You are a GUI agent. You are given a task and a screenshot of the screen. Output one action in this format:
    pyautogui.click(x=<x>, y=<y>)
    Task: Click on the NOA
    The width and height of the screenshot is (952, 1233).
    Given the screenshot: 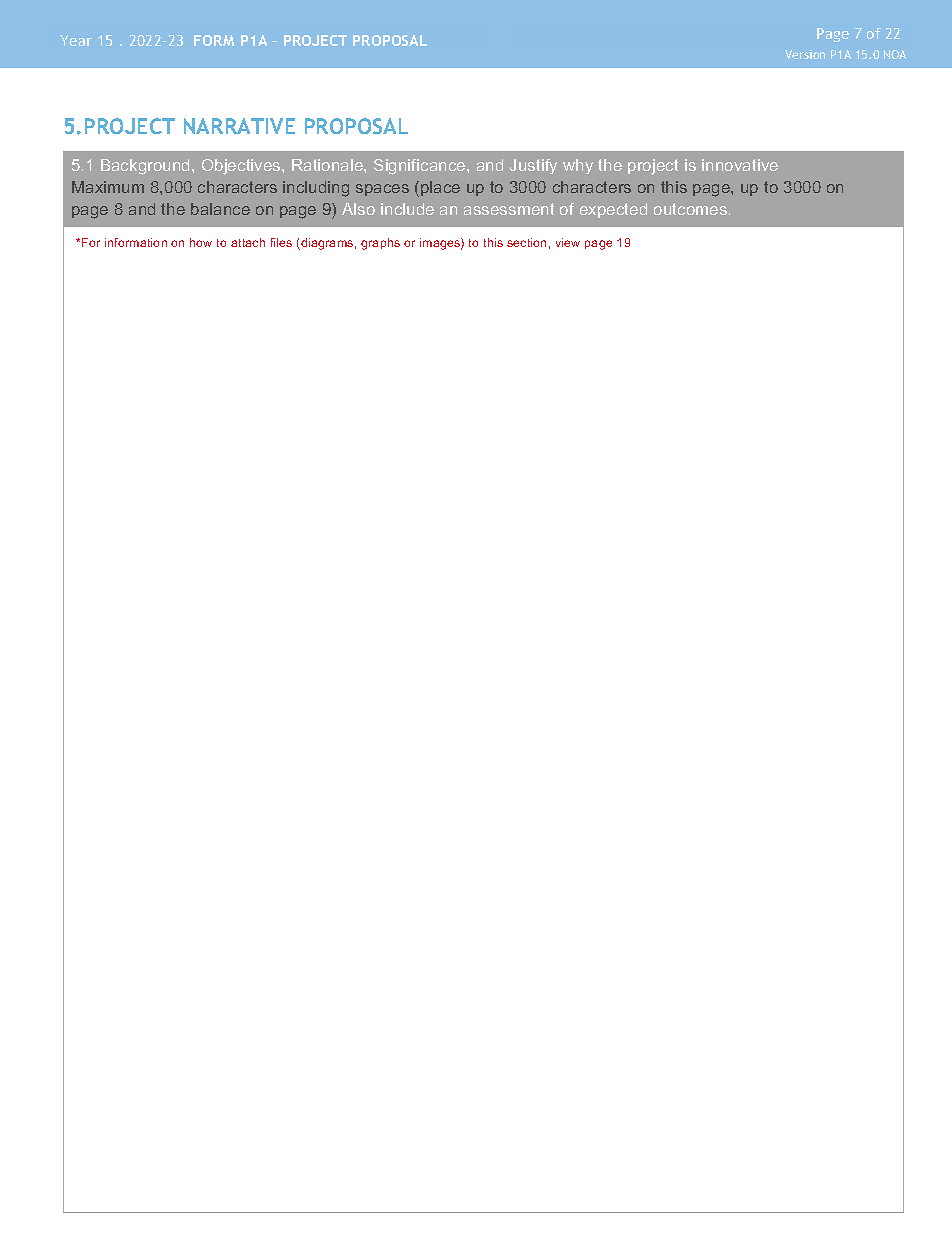 What is the action you would take?
    pyautogui.click(x=895, y=54)
